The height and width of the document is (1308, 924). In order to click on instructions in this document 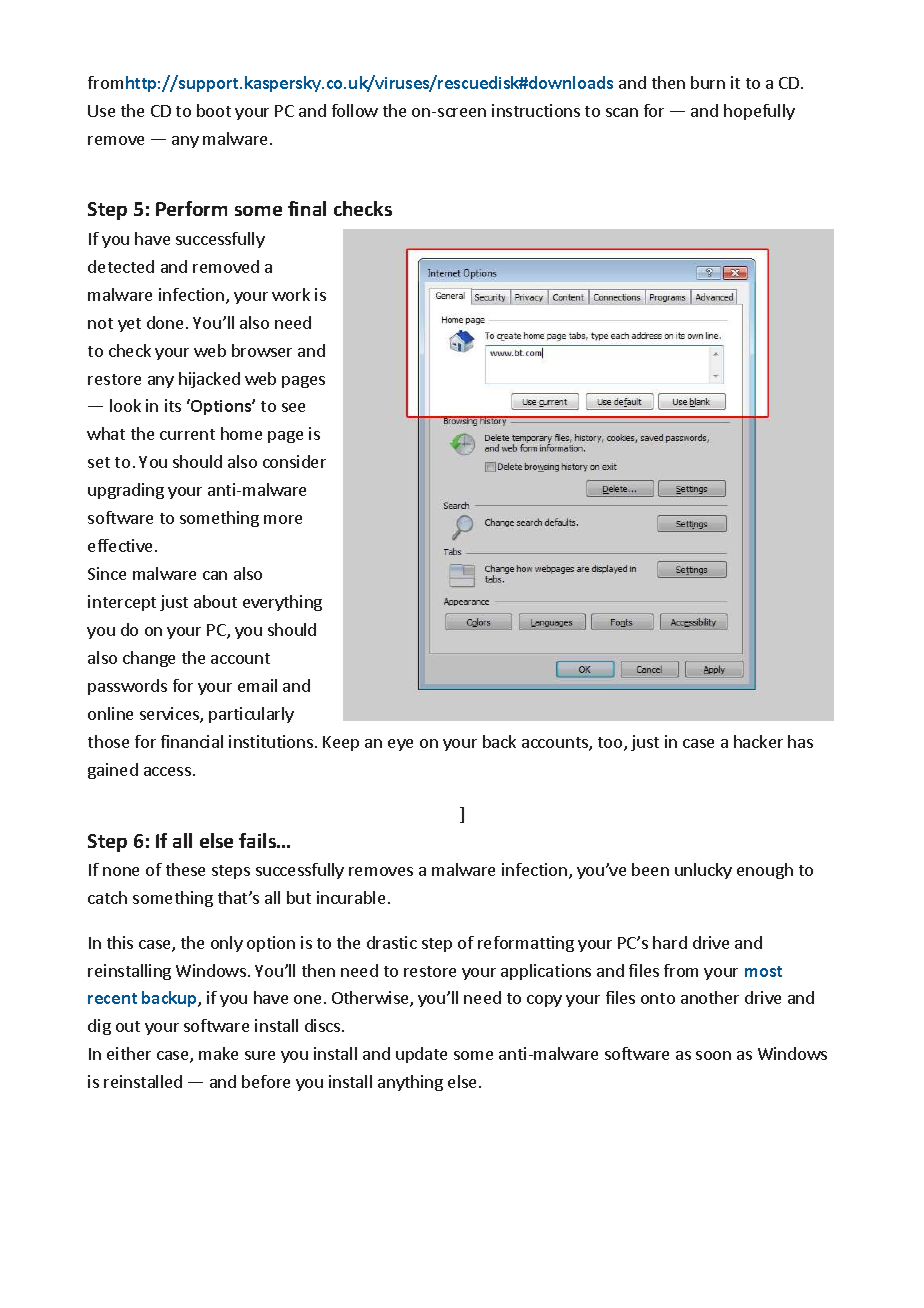, I will do `click(536, 110)`.
